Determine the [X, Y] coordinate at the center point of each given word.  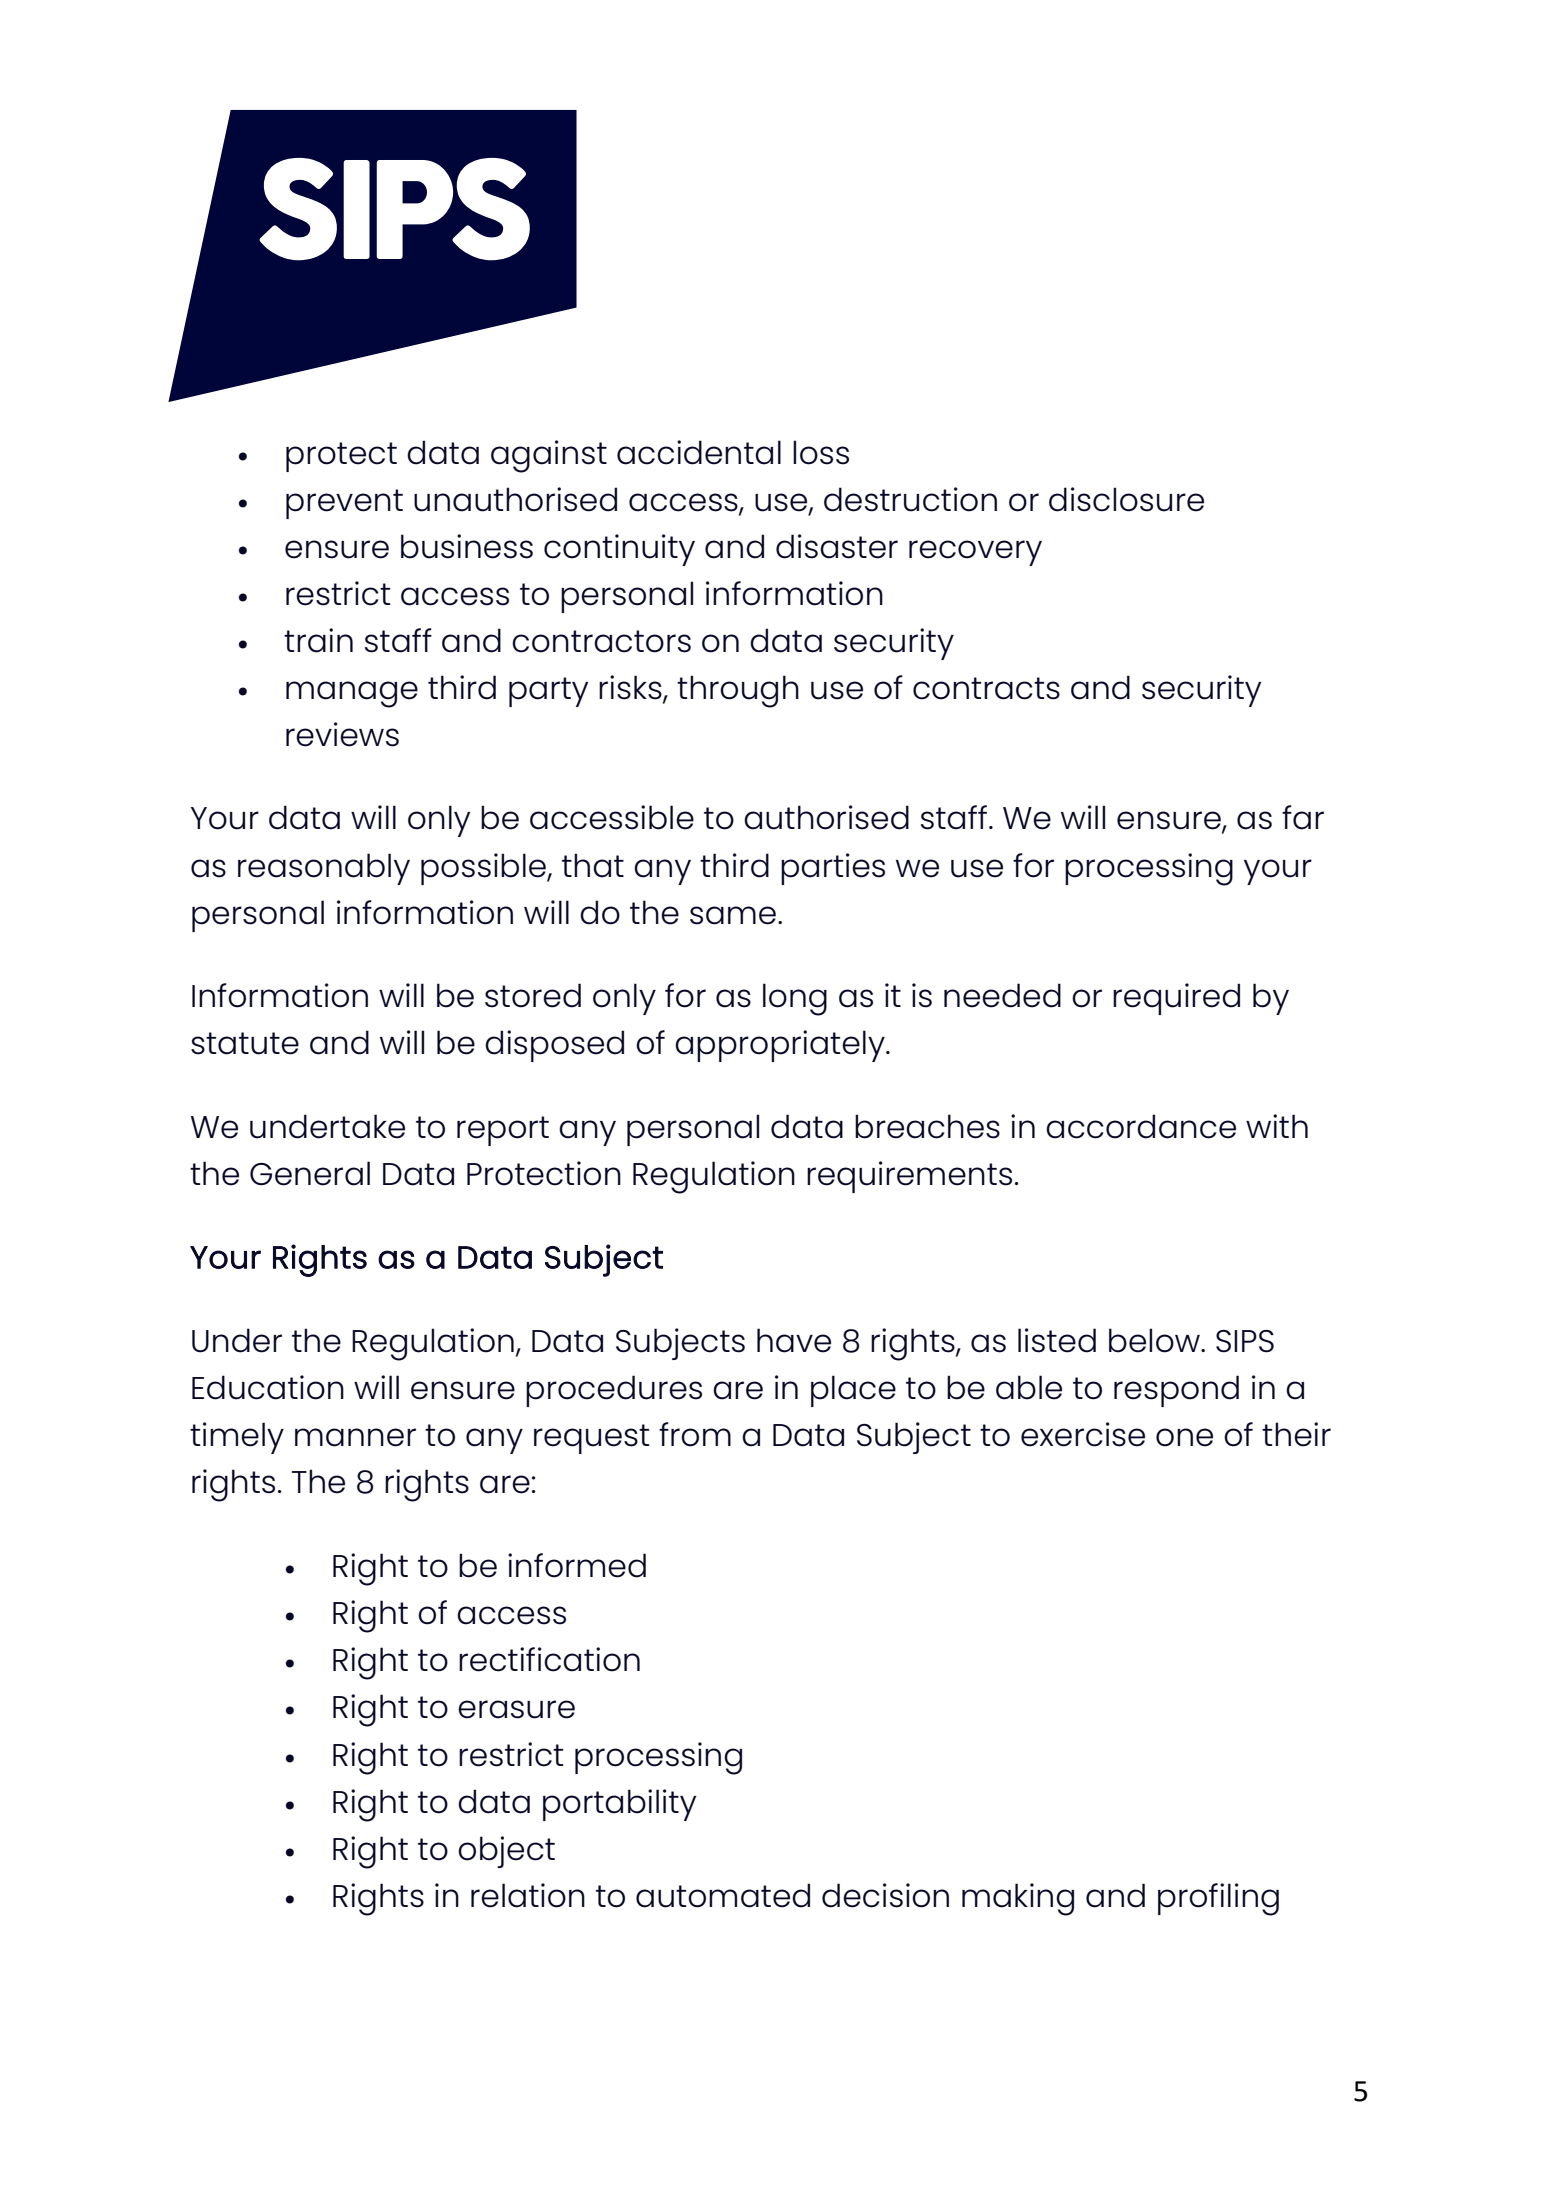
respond [1176, 1391]
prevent [344, 504]
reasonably [324, 869]
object [506, 1852]
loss [821, 452]
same [733, 915]
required [1176, 999]
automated [723, 1895]
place [853, 1391]
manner [355, 1437]
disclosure [1126, 499]
